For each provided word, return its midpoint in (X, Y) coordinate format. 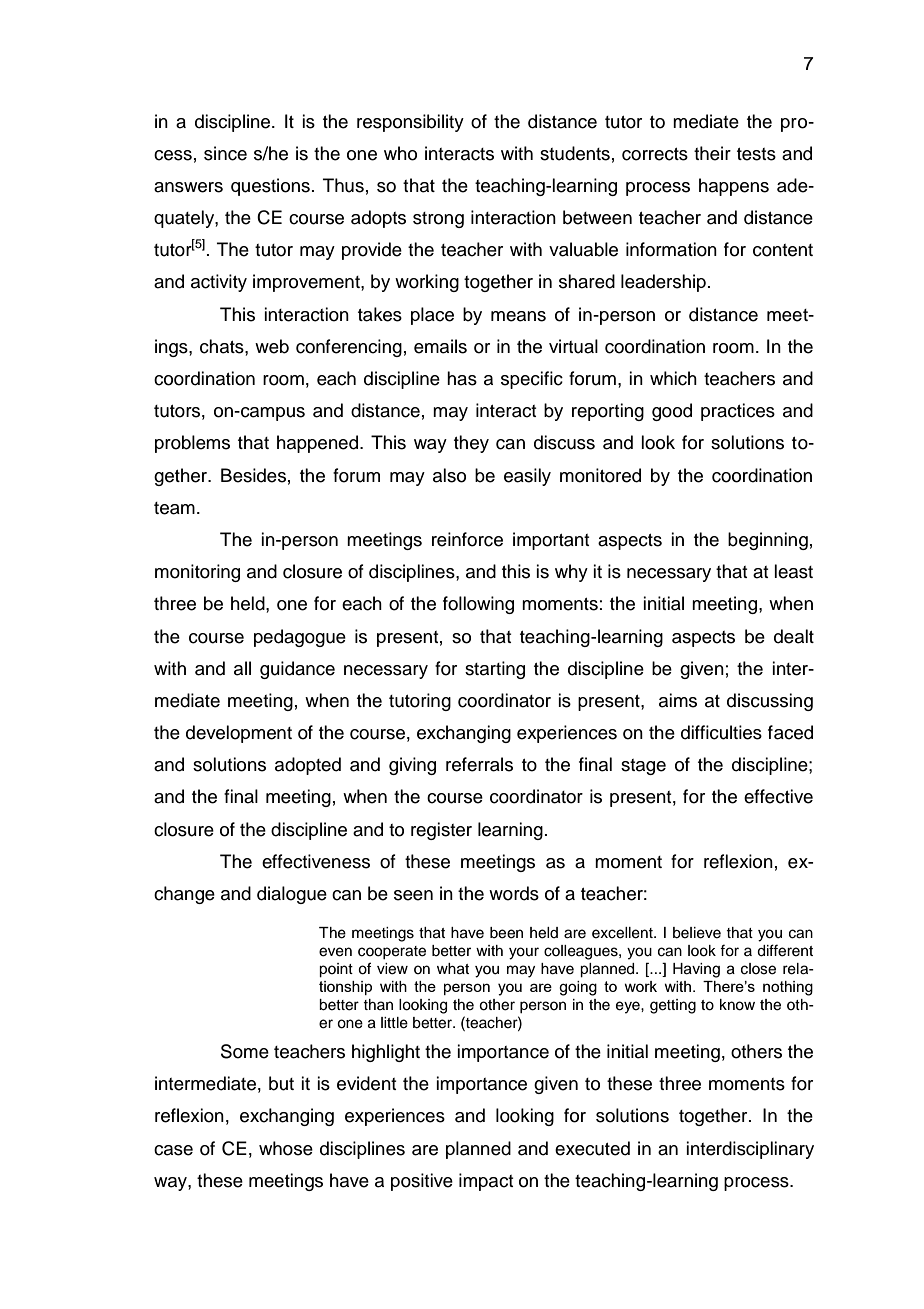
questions (270, 187)
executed (592, 1148)
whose (286, 1148)
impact (486, 1182)
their (712, 153)
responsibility (410, 123)
